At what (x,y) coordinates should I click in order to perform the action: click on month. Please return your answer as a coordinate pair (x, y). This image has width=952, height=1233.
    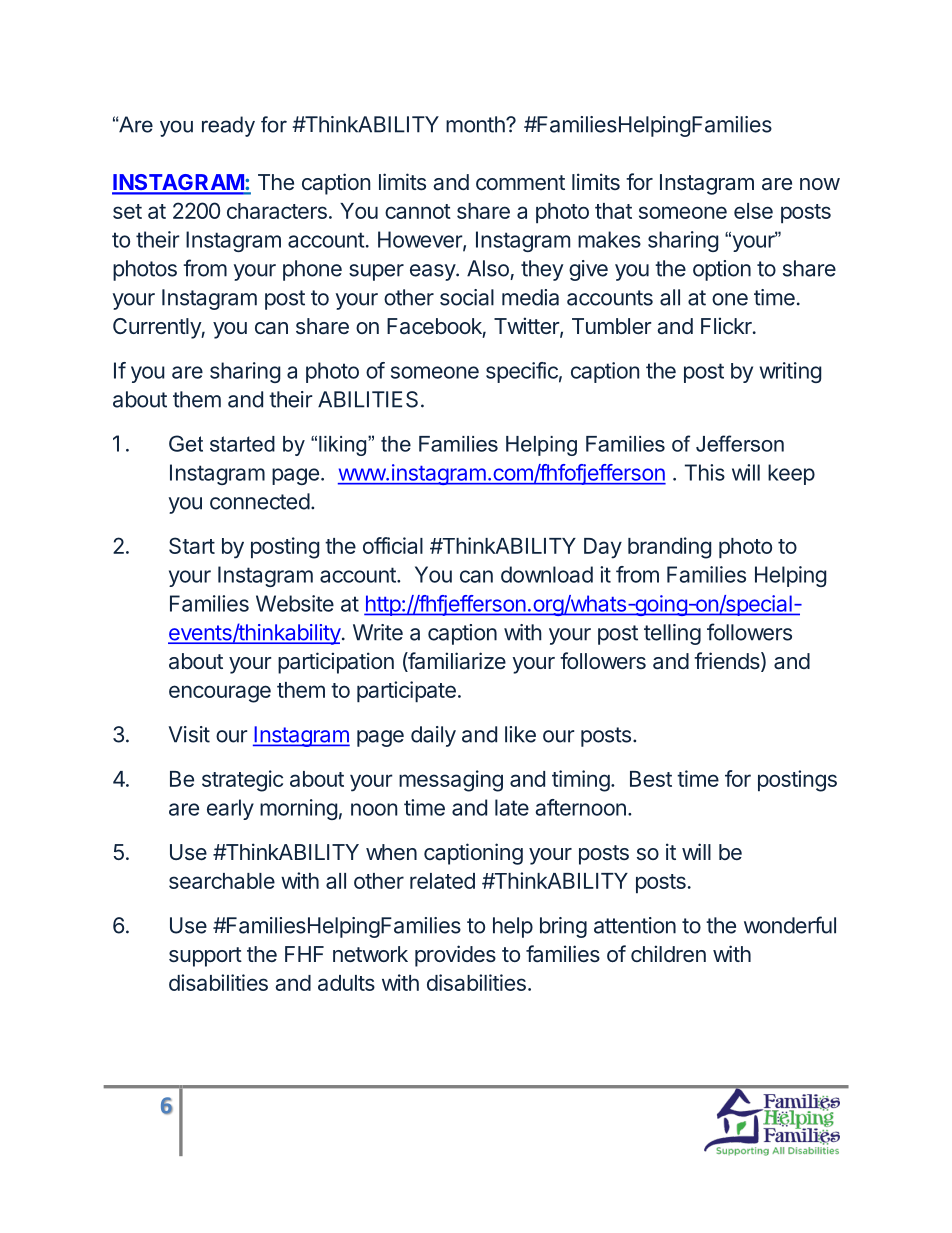
    Looking at the image, I should click on (476, 124).
